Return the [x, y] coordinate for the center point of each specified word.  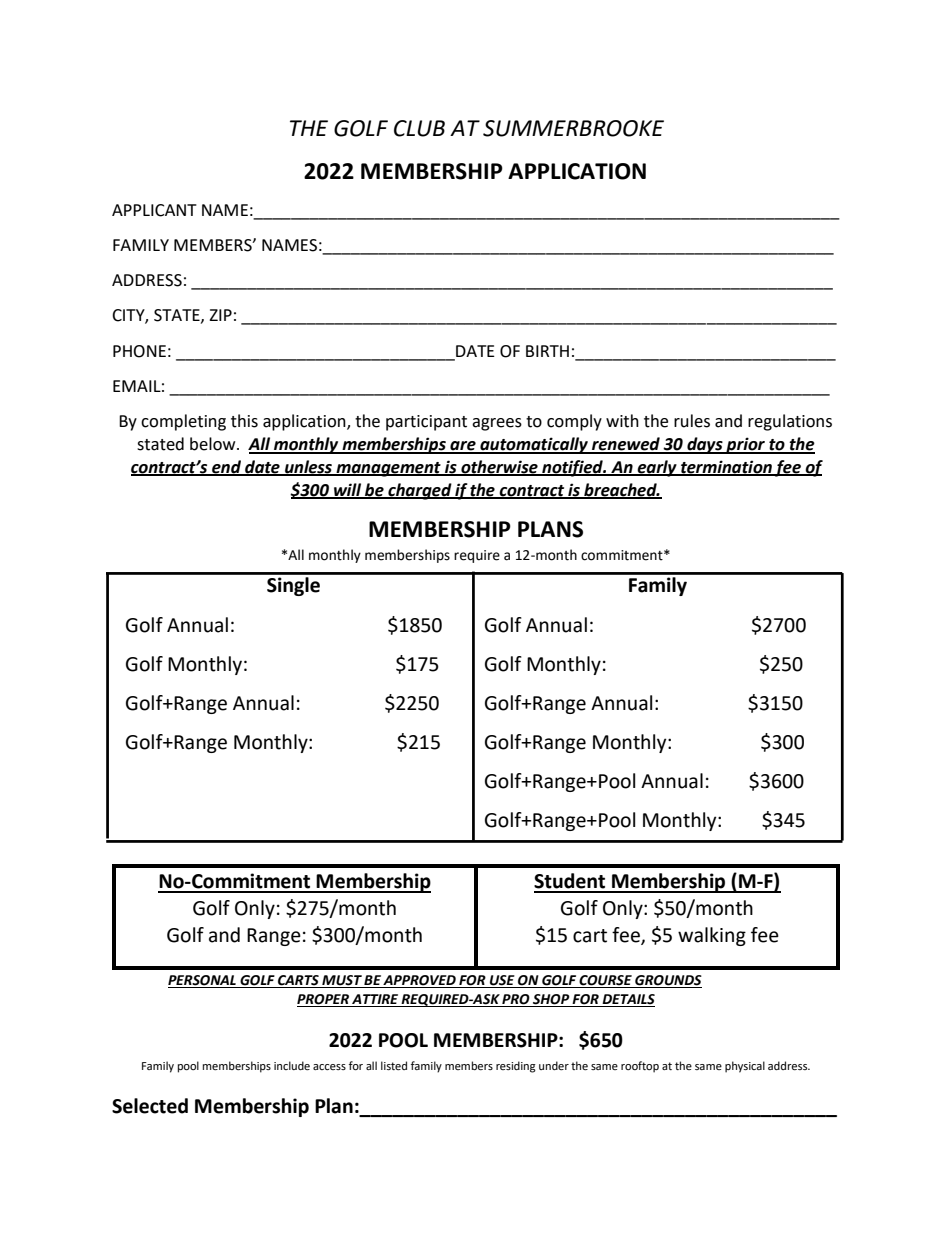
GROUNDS [667, 981]
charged [420, 491]
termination [726, 467]
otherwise [499, 467]
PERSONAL [203, 981]
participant [426, 423]
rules [692, 421]
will [348, 490]
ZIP [220, 315]
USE [502, 981]
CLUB [419, 128]
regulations [790, 422]
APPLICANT [154, 210]
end [227, 467]
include [292, 1066]
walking [712, 936]
